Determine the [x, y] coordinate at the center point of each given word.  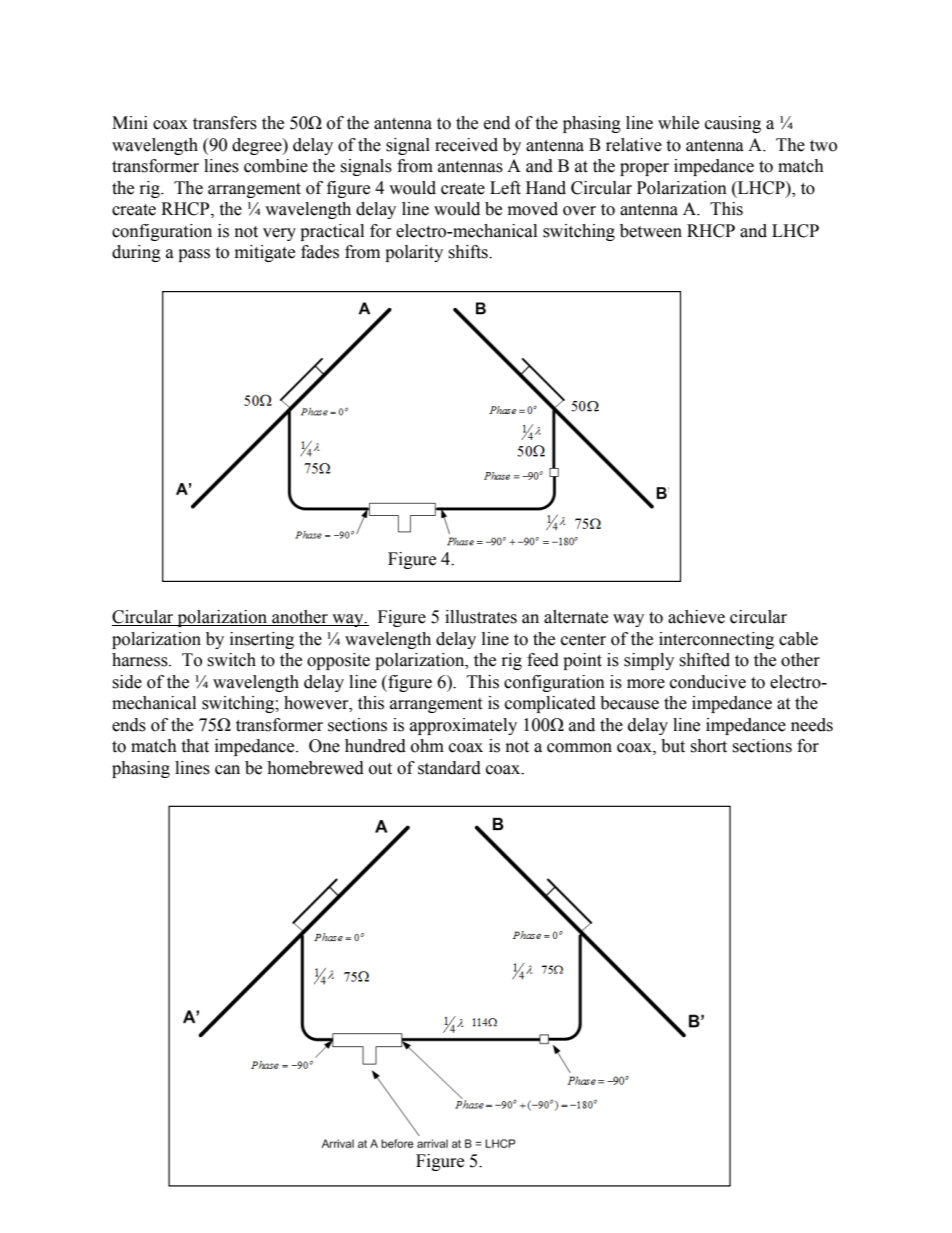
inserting [262, 640]
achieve [696, 617]
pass [194, 255]
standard [449, 768]
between [651, 231]
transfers [225, 123]
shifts [469, 252]
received [466, 145]
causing [733, 124]
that [195, 746]
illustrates [481, 617]
